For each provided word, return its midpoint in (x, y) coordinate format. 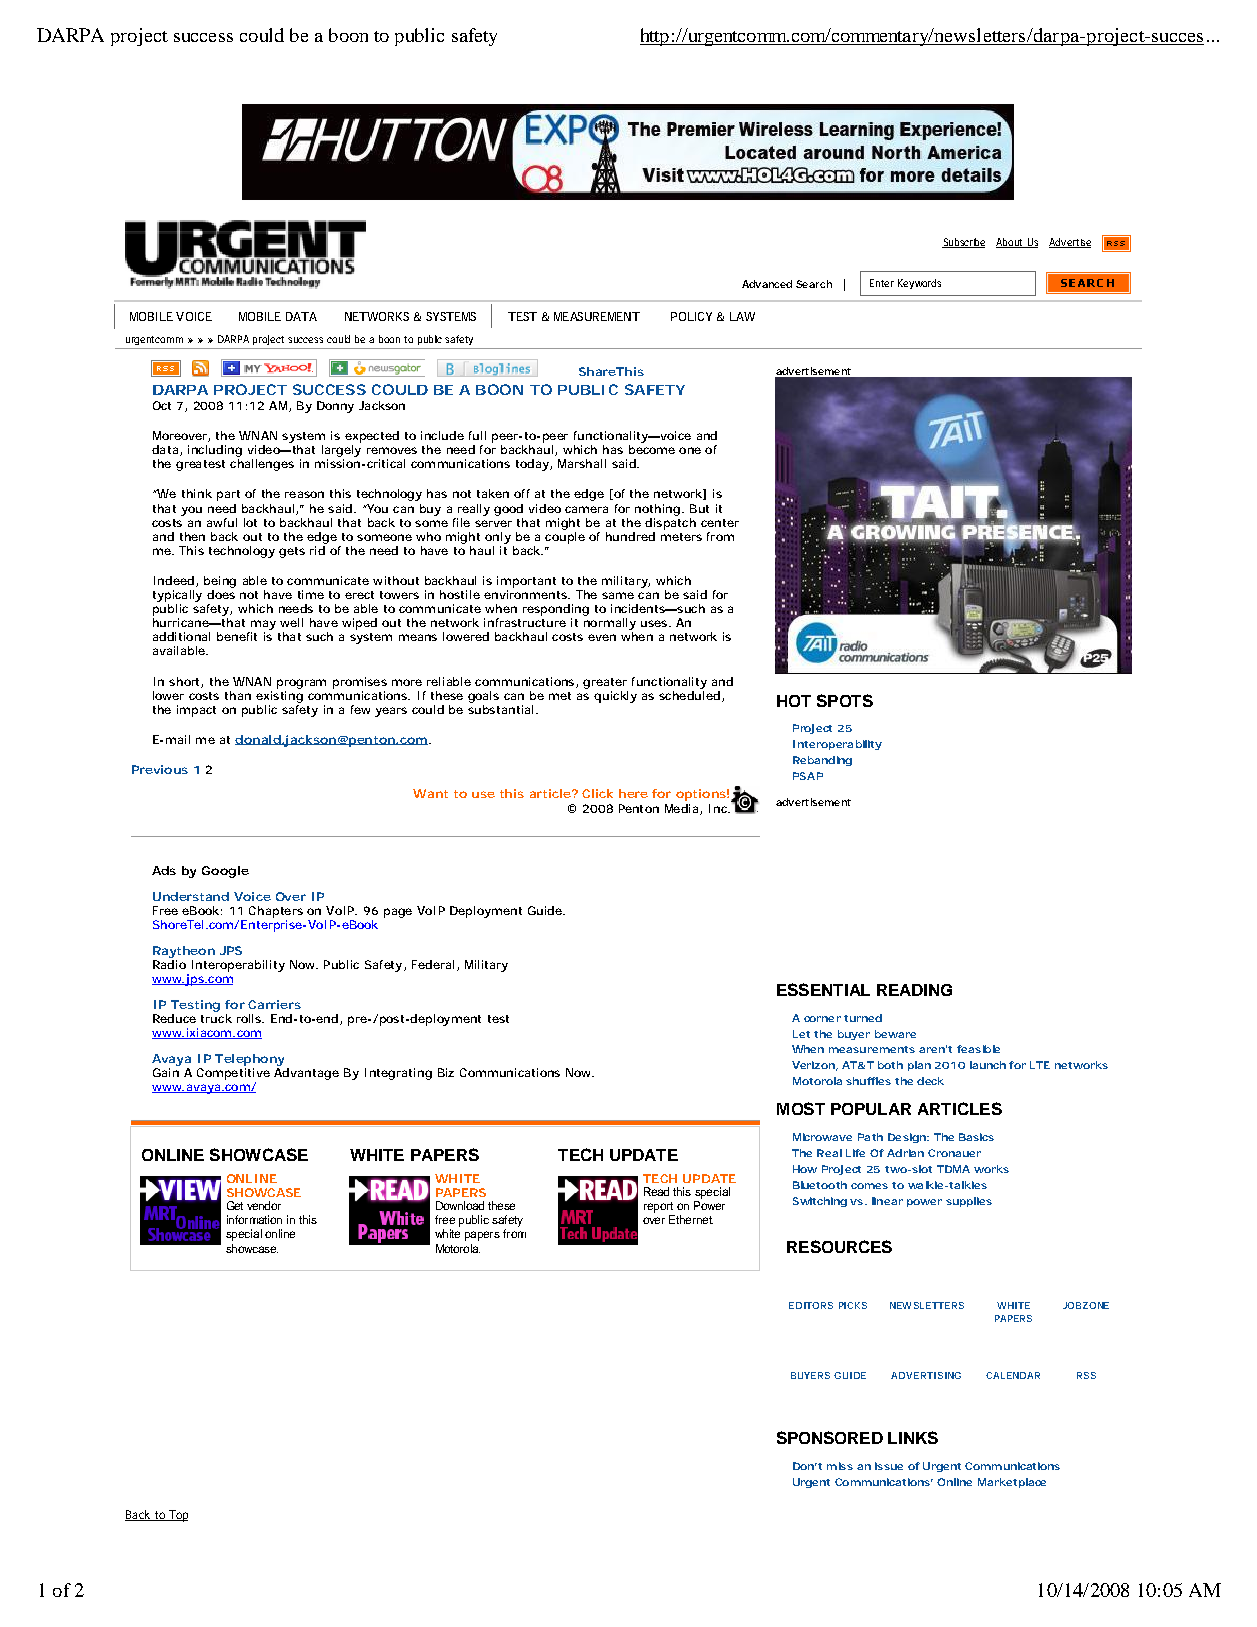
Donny (335, 407)
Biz (446, 1072)
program (301, 684)
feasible (978, 1049)
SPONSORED (830, 1437)
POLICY (691, 316)
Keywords (919, 284)
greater (605, 683)
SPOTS (845, 700)
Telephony (249, 1060)
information (254, 1219)
